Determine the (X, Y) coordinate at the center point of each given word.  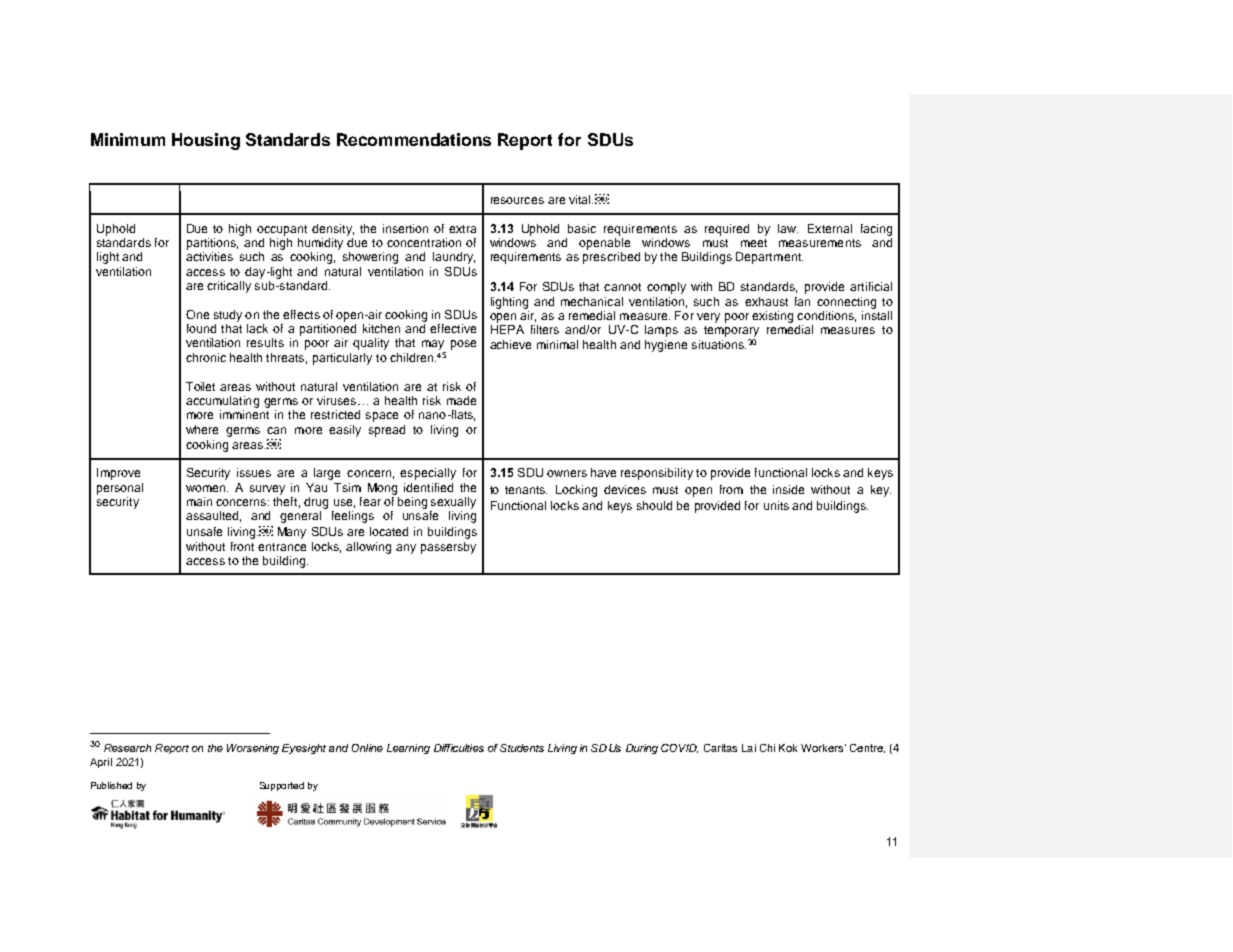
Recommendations (414, 139)
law (788, 228)
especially (428, 474)
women (207, 488)
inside (788, 489)
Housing (206, 141)
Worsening (253, 749)
